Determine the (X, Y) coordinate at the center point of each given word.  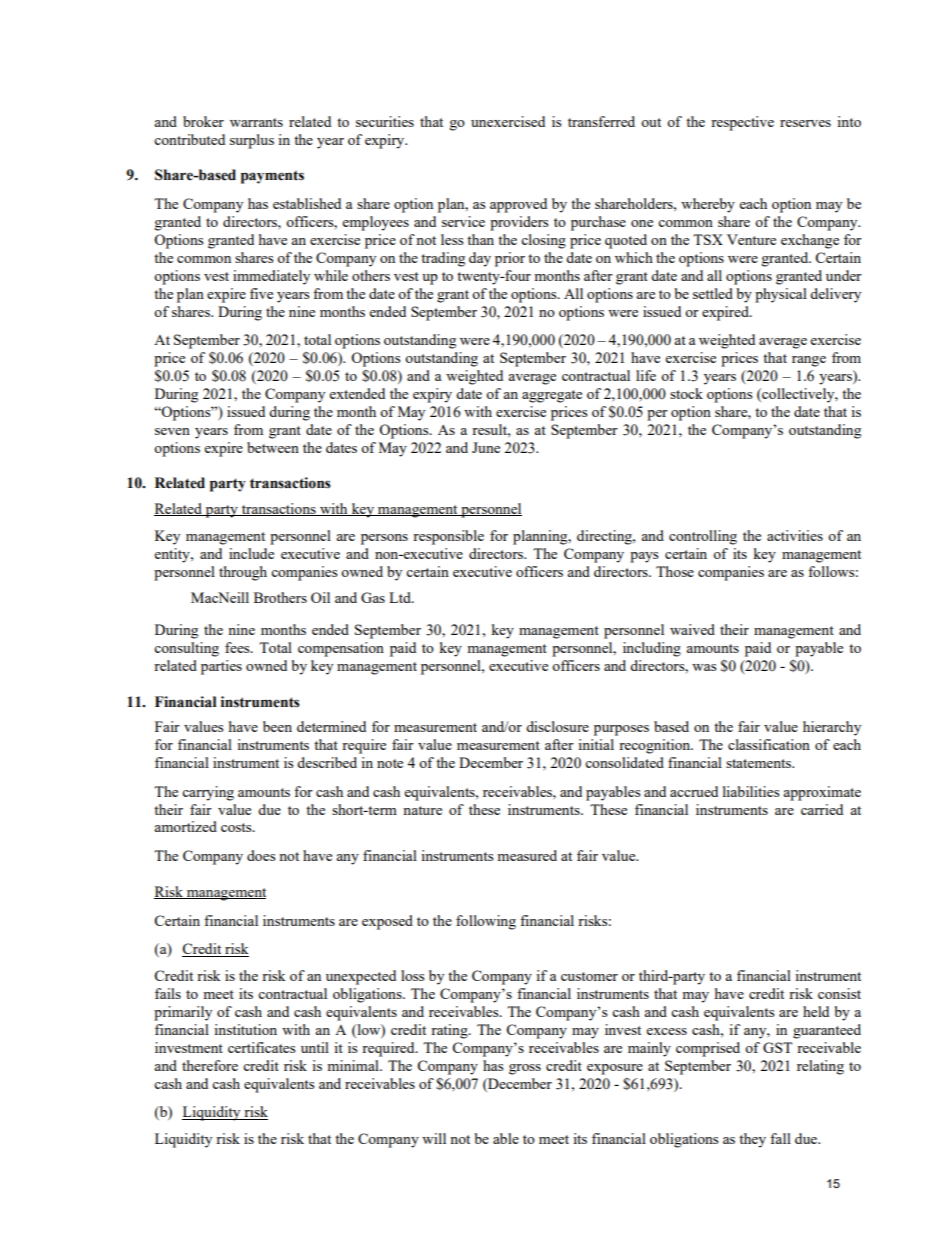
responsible (448, 537)
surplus (252, 141)
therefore (210, 1065)
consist (839, 993)
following (486, 922)
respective (742, 123)
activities (795, 535)
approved (518, 205)
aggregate (552, 396)
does (261, 855)
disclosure (557, 726)
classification (769, 744)
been (277, 726)
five (261, 293)
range (809, 361)
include (251, 553)
